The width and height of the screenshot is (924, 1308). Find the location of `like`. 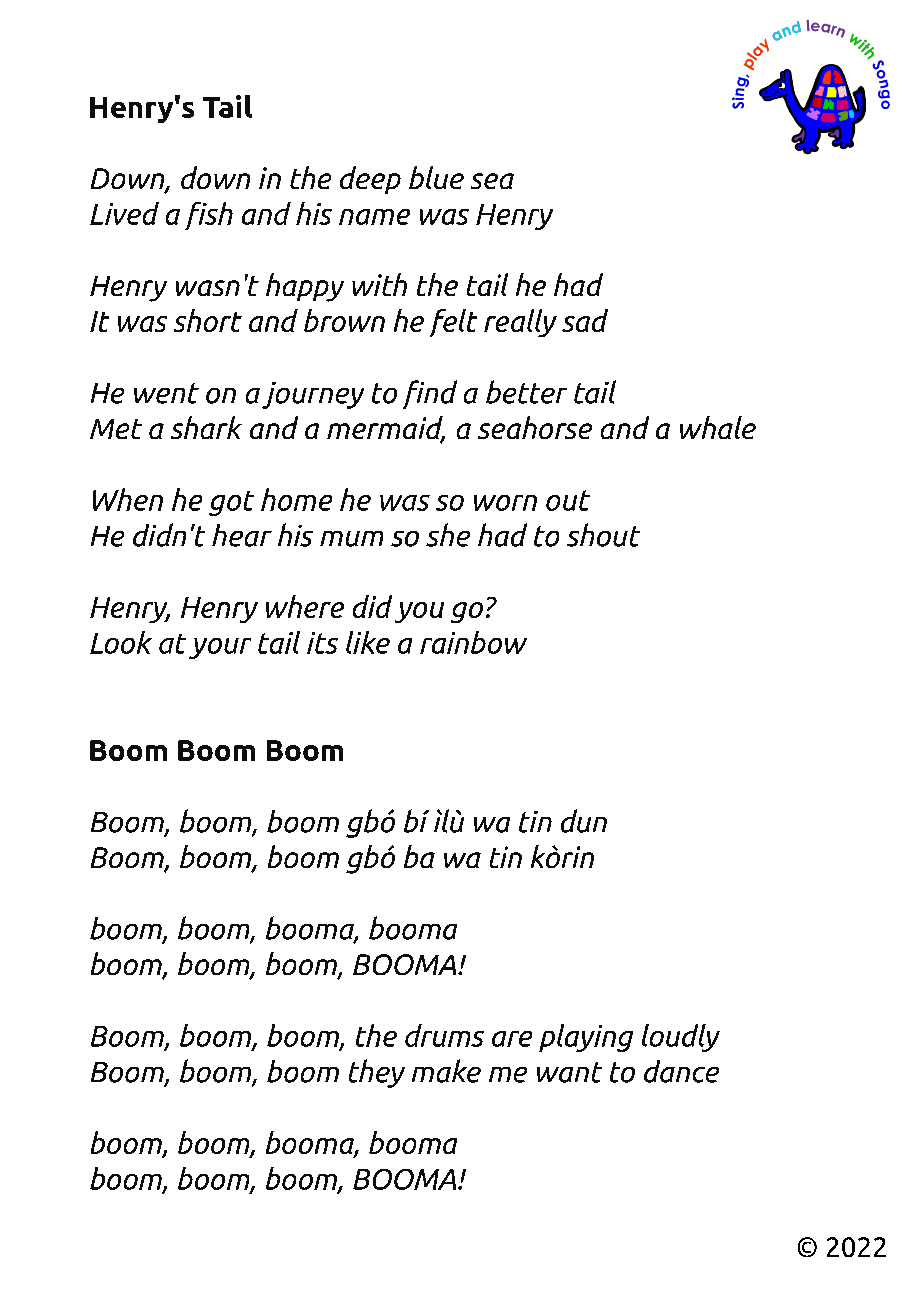

like is located at coordinates (368, 642).
